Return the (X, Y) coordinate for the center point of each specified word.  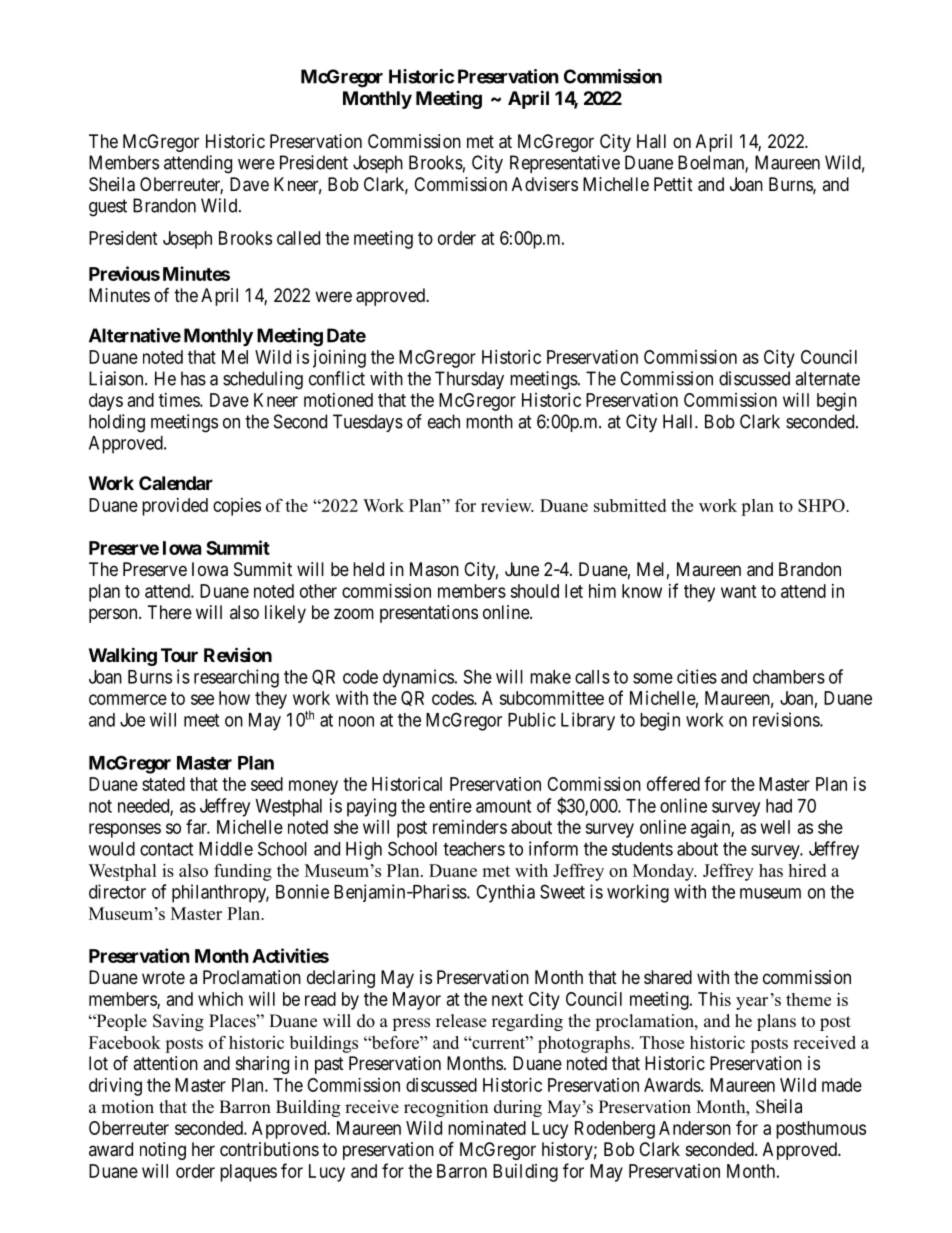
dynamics (418, 678)
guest (108, 208)
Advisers (545, 184)
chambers (789, 677)
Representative (565, 164)
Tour (179, 655)
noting (163, 1151)
